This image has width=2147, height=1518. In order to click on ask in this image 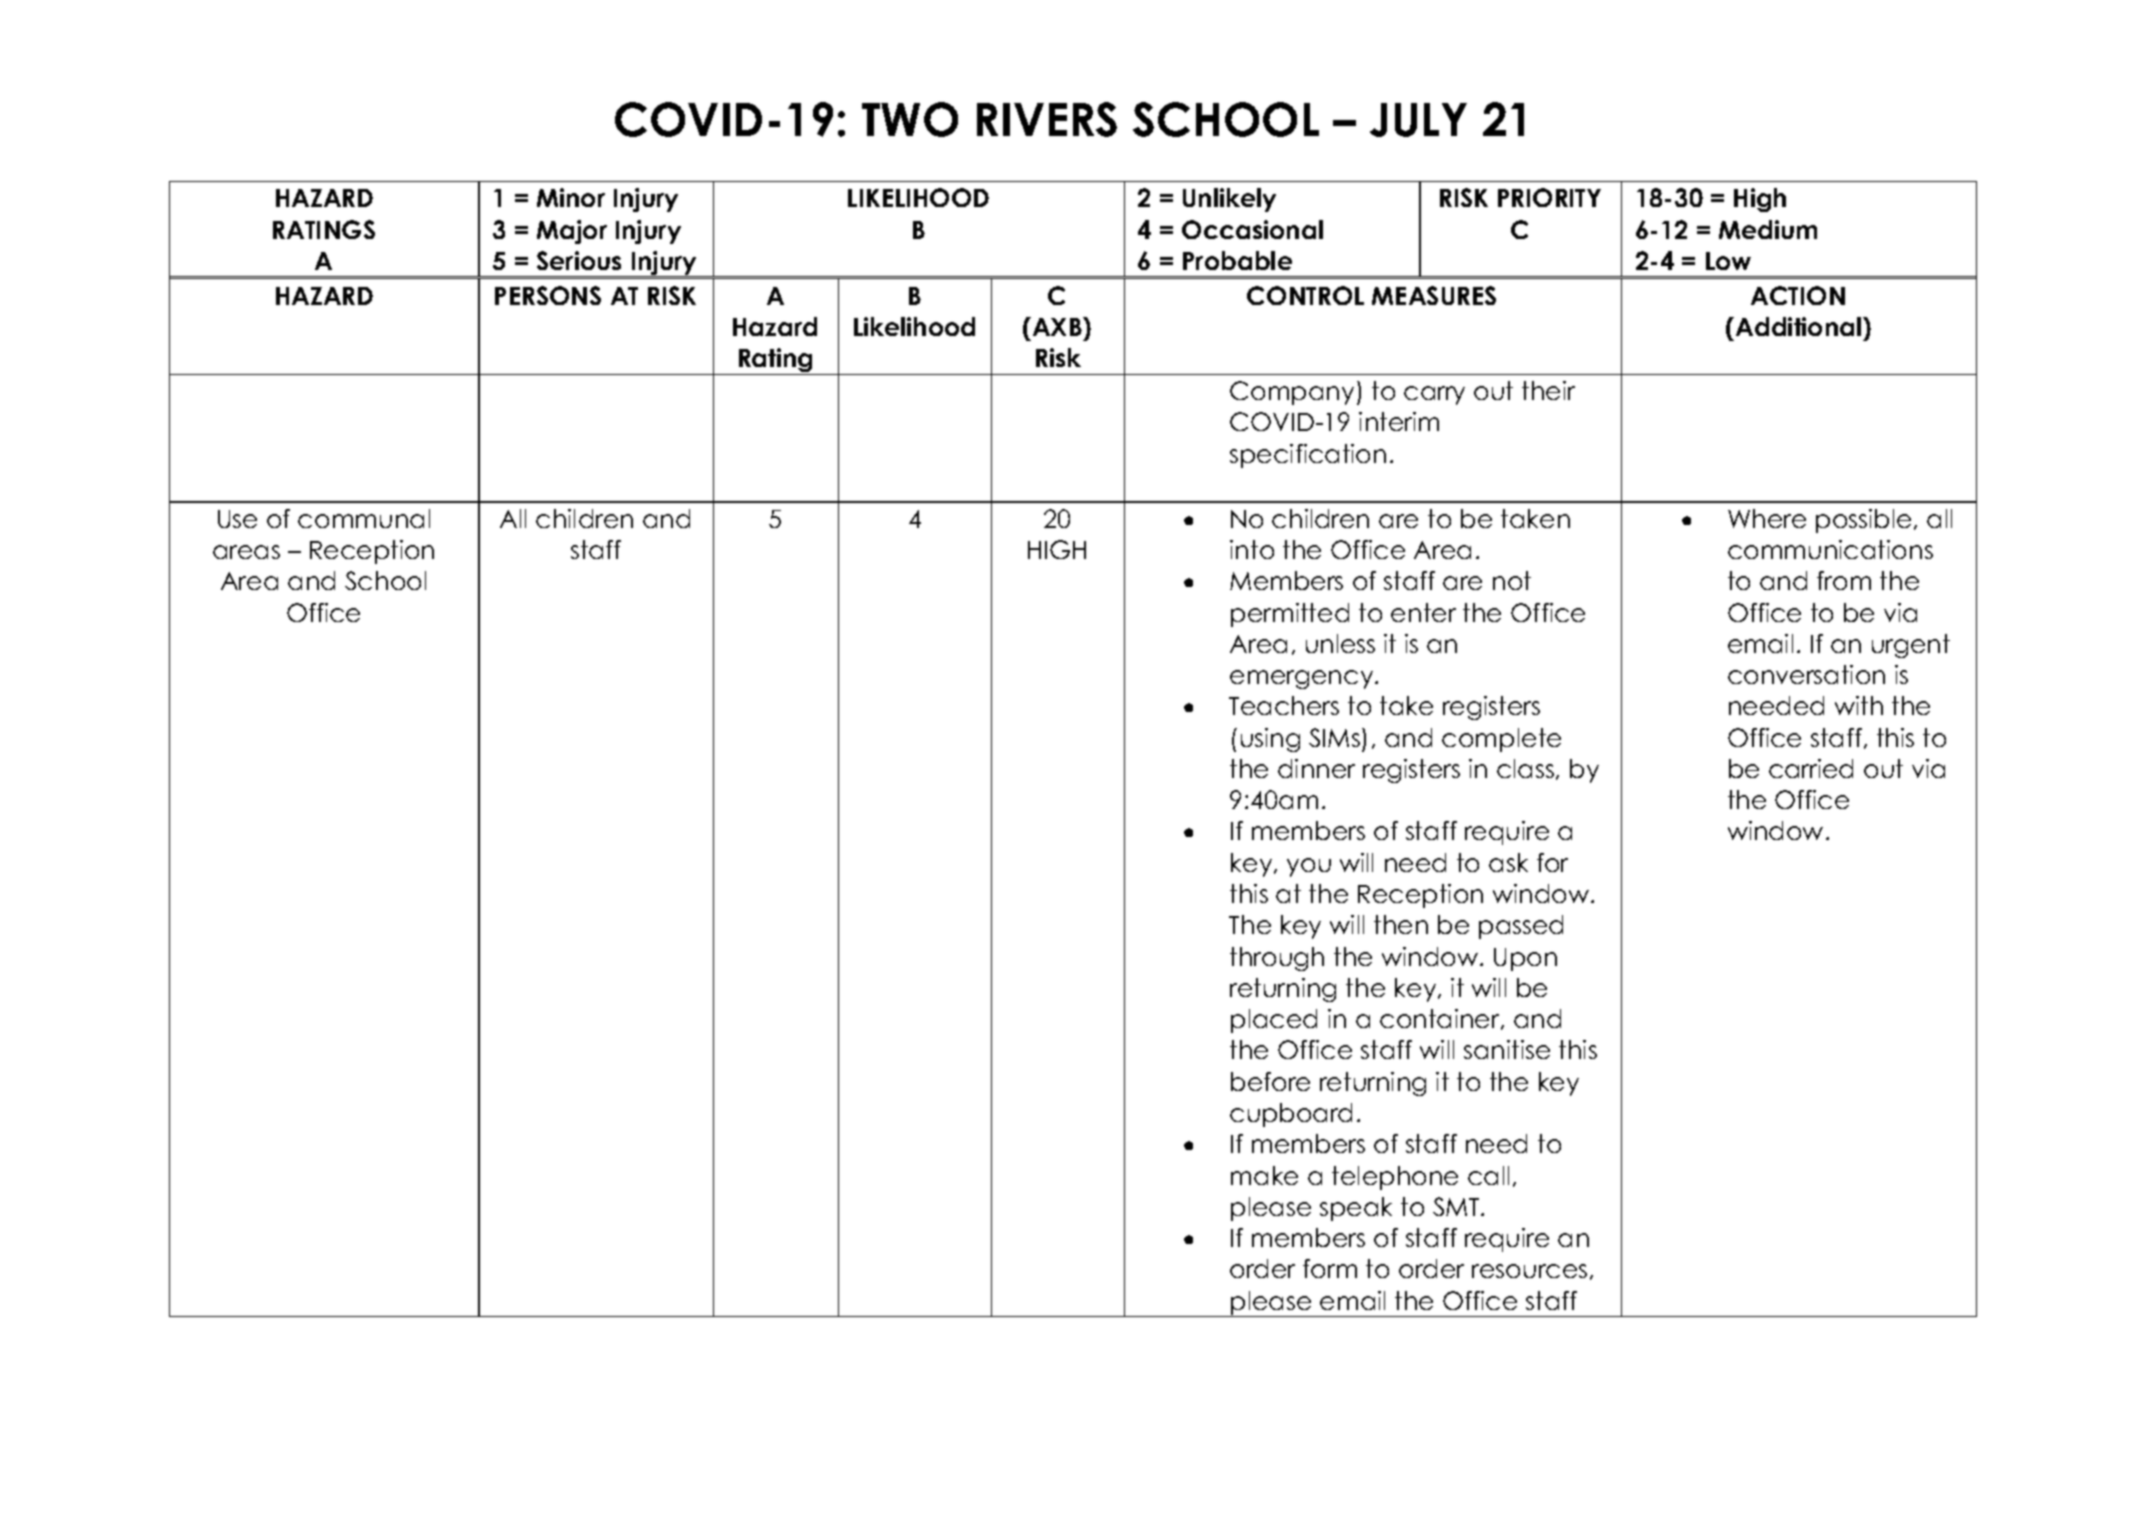, I will do `click(1508, 862)`.
